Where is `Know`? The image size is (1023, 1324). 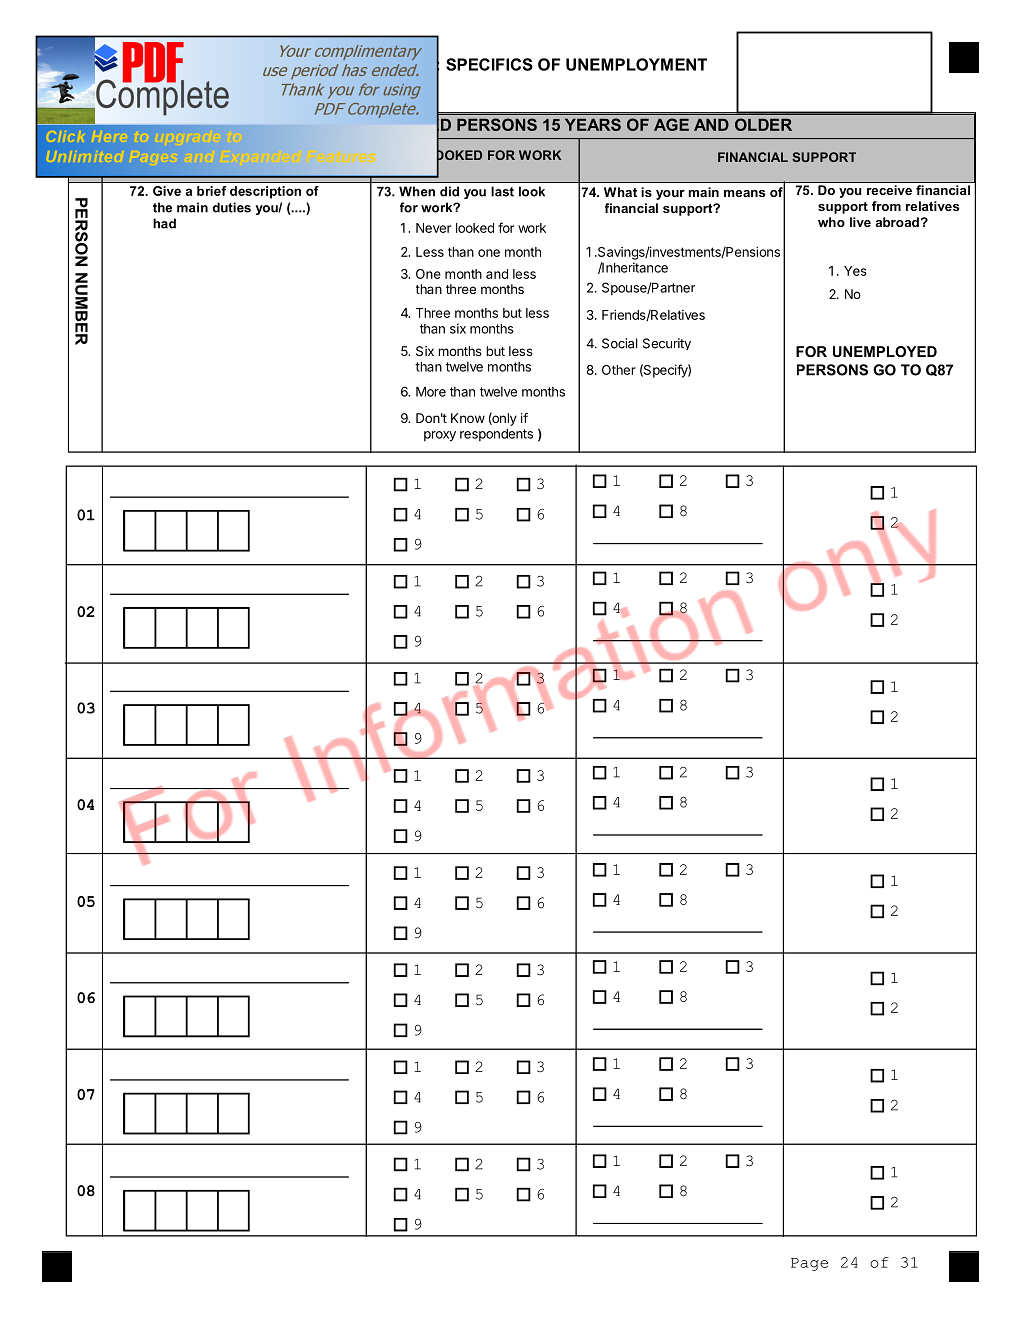 Know is located at coordinates (468, 418).
